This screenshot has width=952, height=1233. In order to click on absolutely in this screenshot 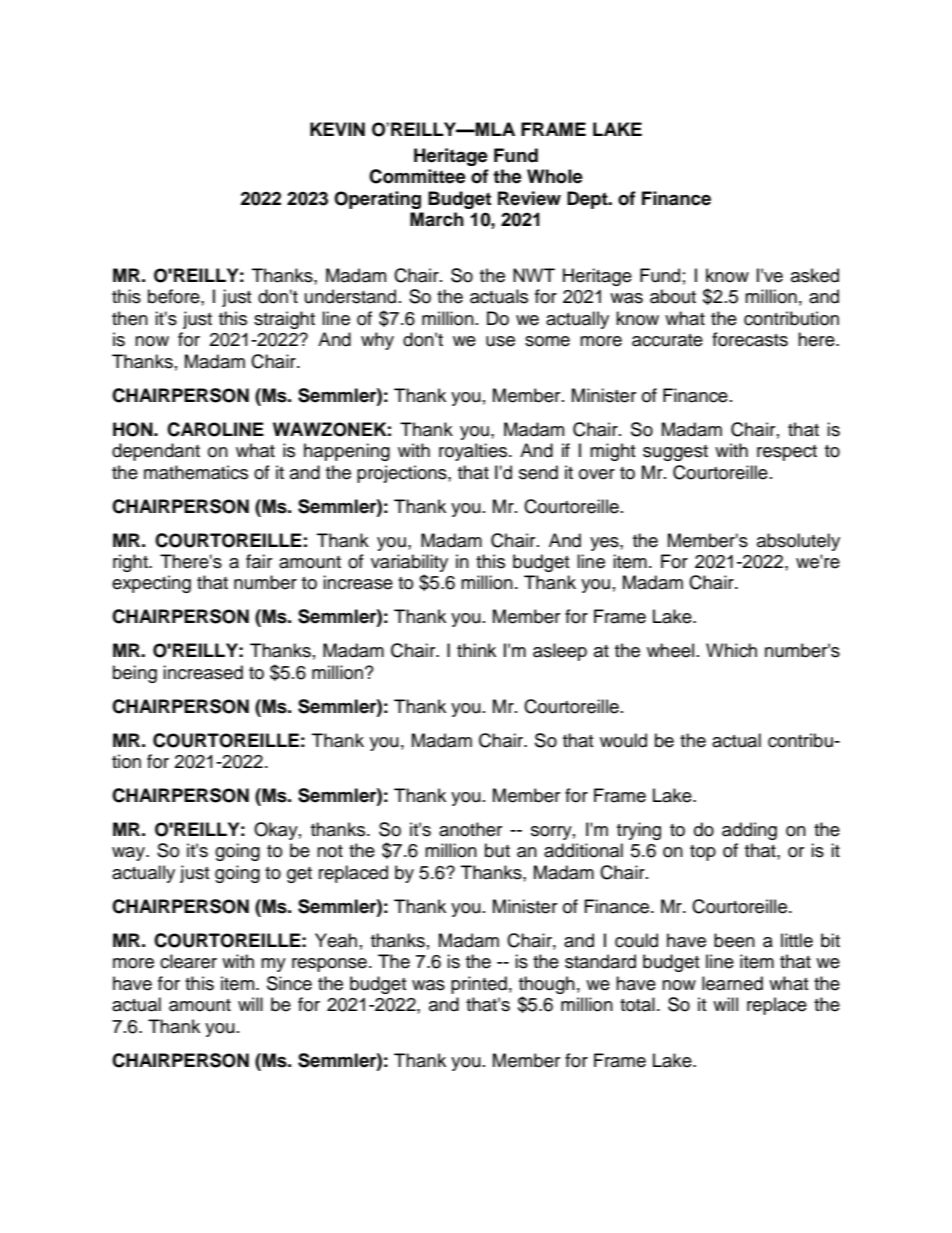, I will do `click(798, 542)`.
